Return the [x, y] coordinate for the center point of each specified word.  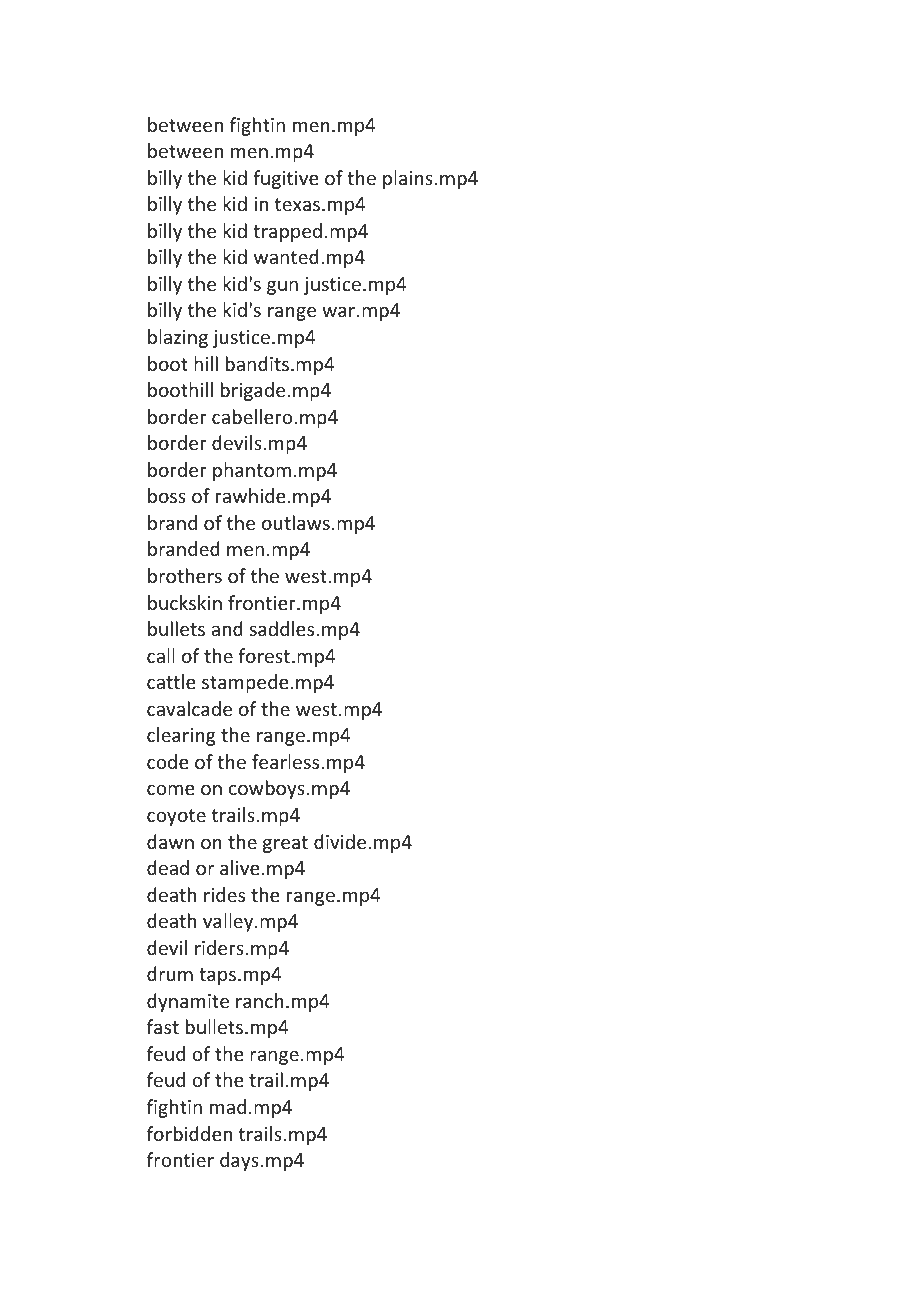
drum [170, 973]
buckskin [185, 602]
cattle [171, 681]
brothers [185, 575]
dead [168, 867]
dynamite [188, 1002]
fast [163, 1026]
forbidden [189, 1133]
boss [167, 495]
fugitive [285, 179]
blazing [178, 338]
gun [282, 287]
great [285, 844]
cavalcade [189, 708]
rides [224, 894]
